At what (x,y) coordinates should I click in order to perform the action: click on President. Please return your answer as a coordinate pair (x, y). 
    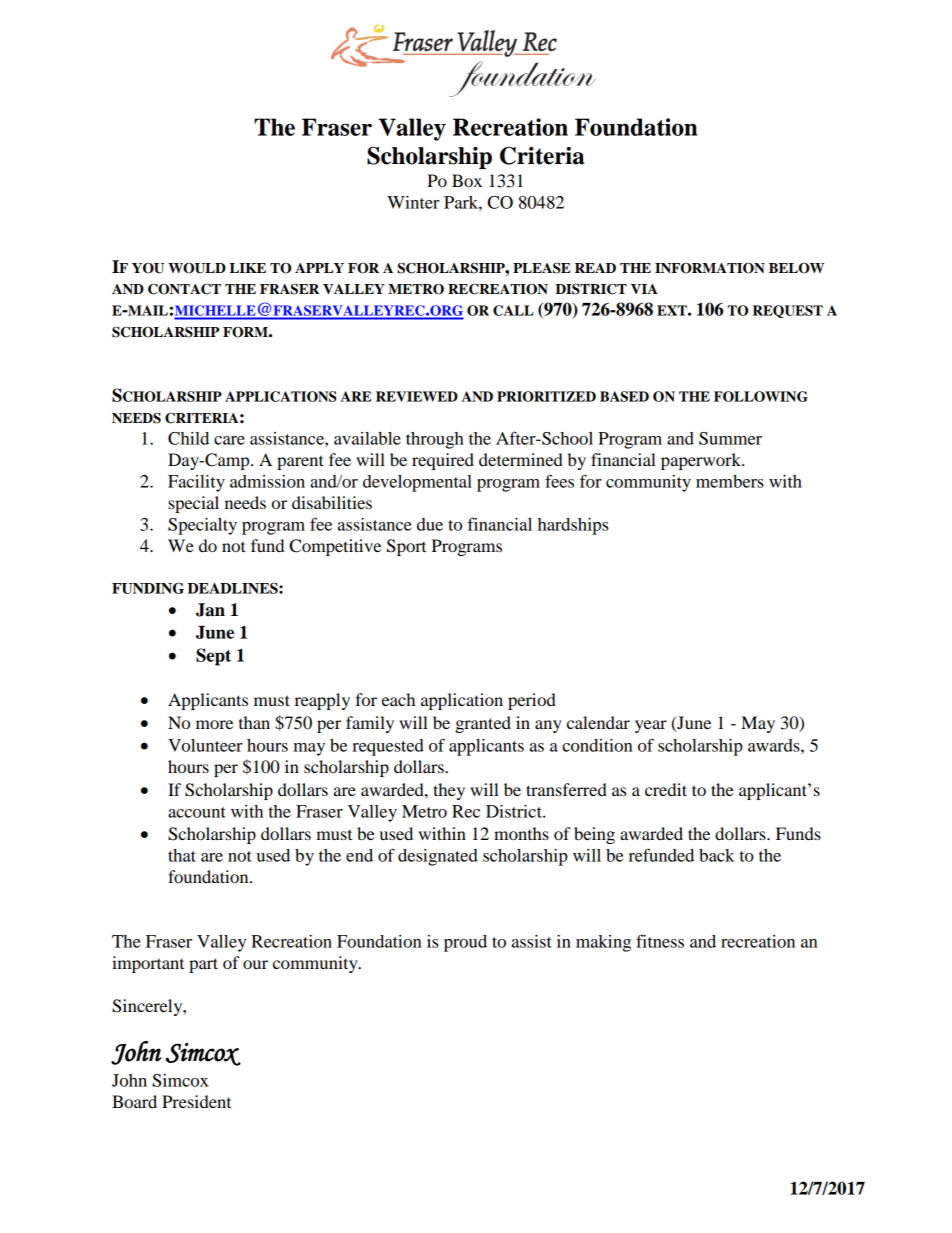
    Looking at the image, I should click on (196, 1101).
